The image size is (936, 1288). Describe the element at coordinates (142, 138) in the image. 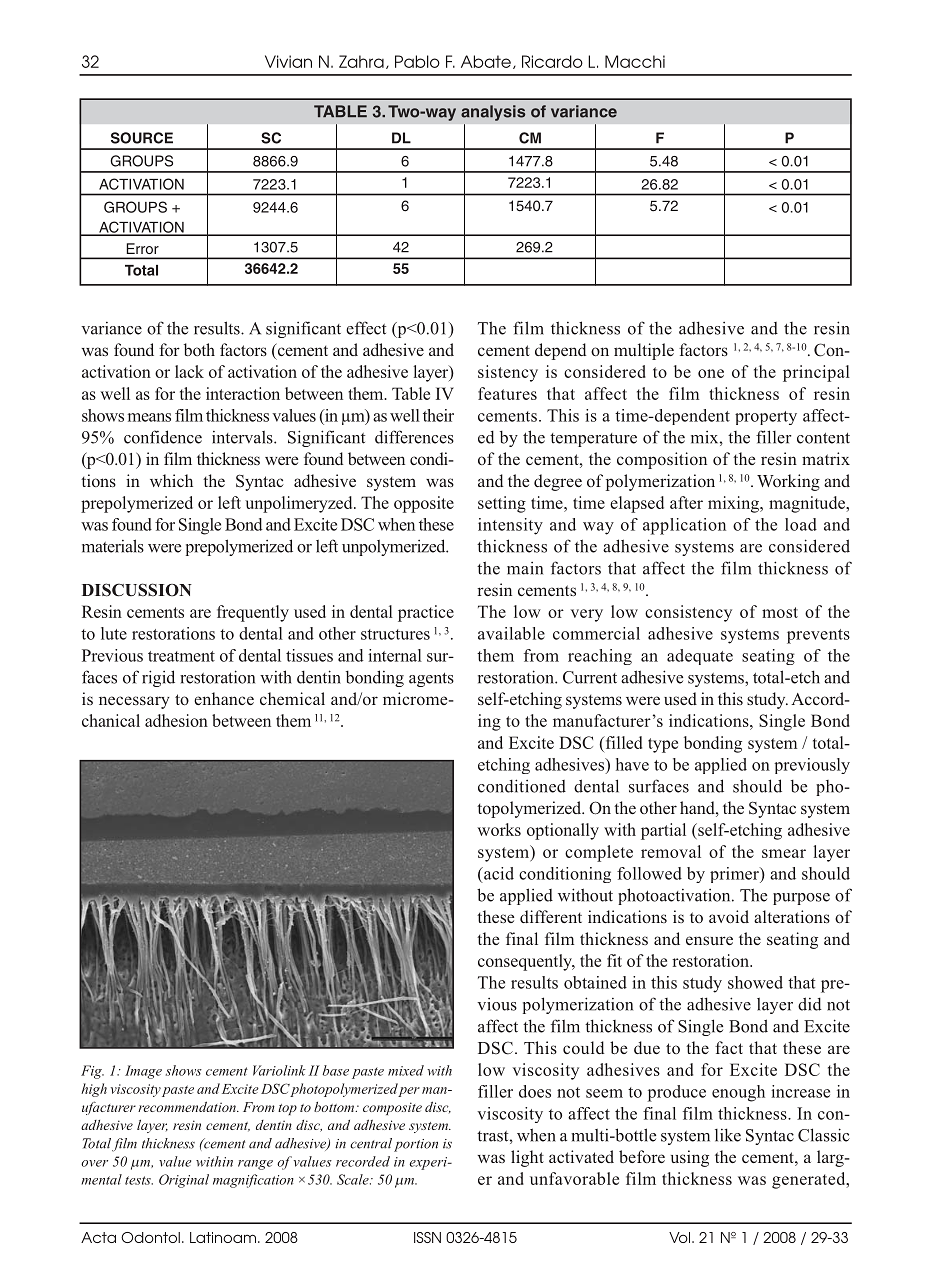

I see `SOURCE` at that location.
